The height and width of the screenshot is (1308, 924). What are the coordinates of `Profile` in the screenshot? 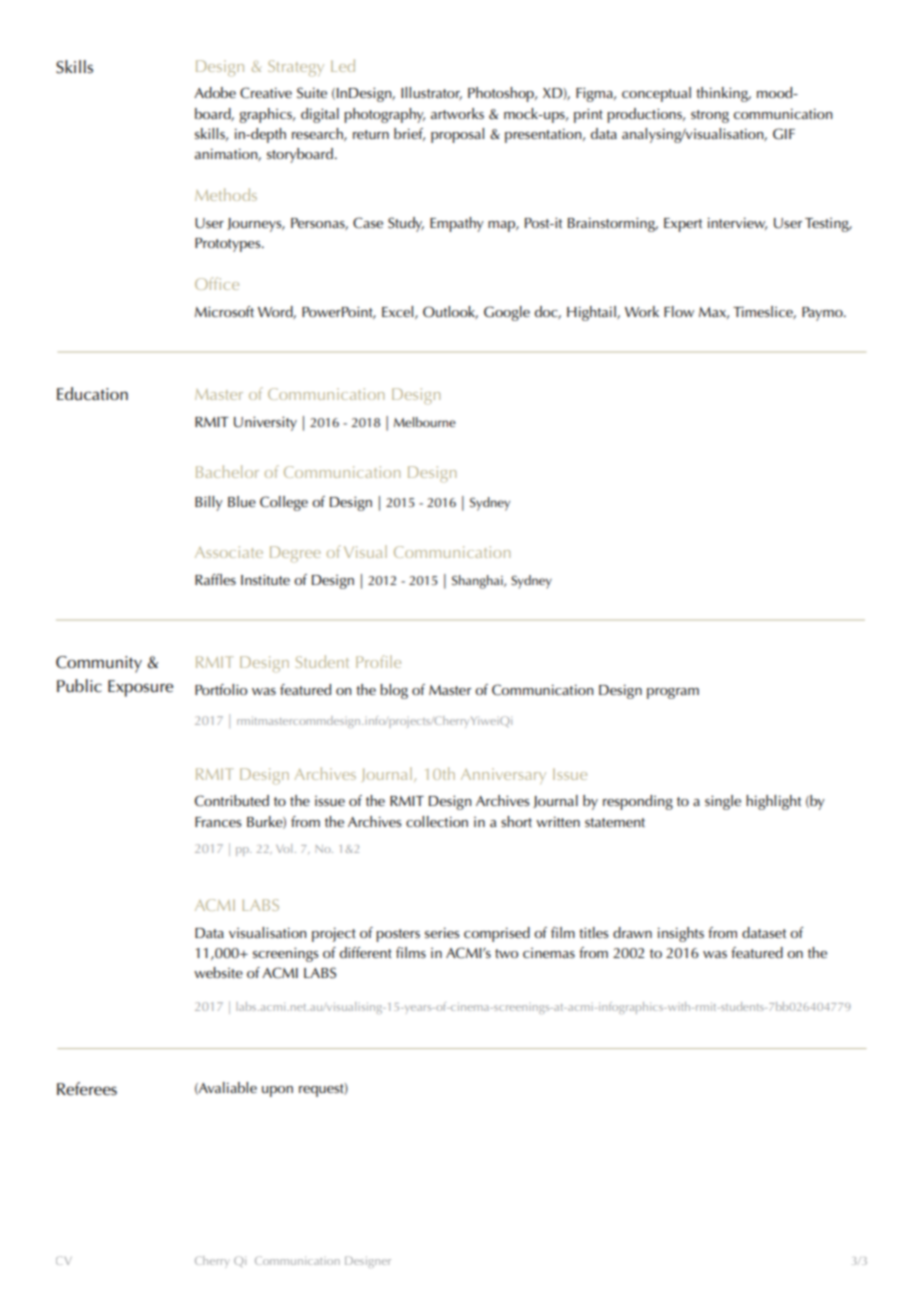 It's located at (378, 661).
